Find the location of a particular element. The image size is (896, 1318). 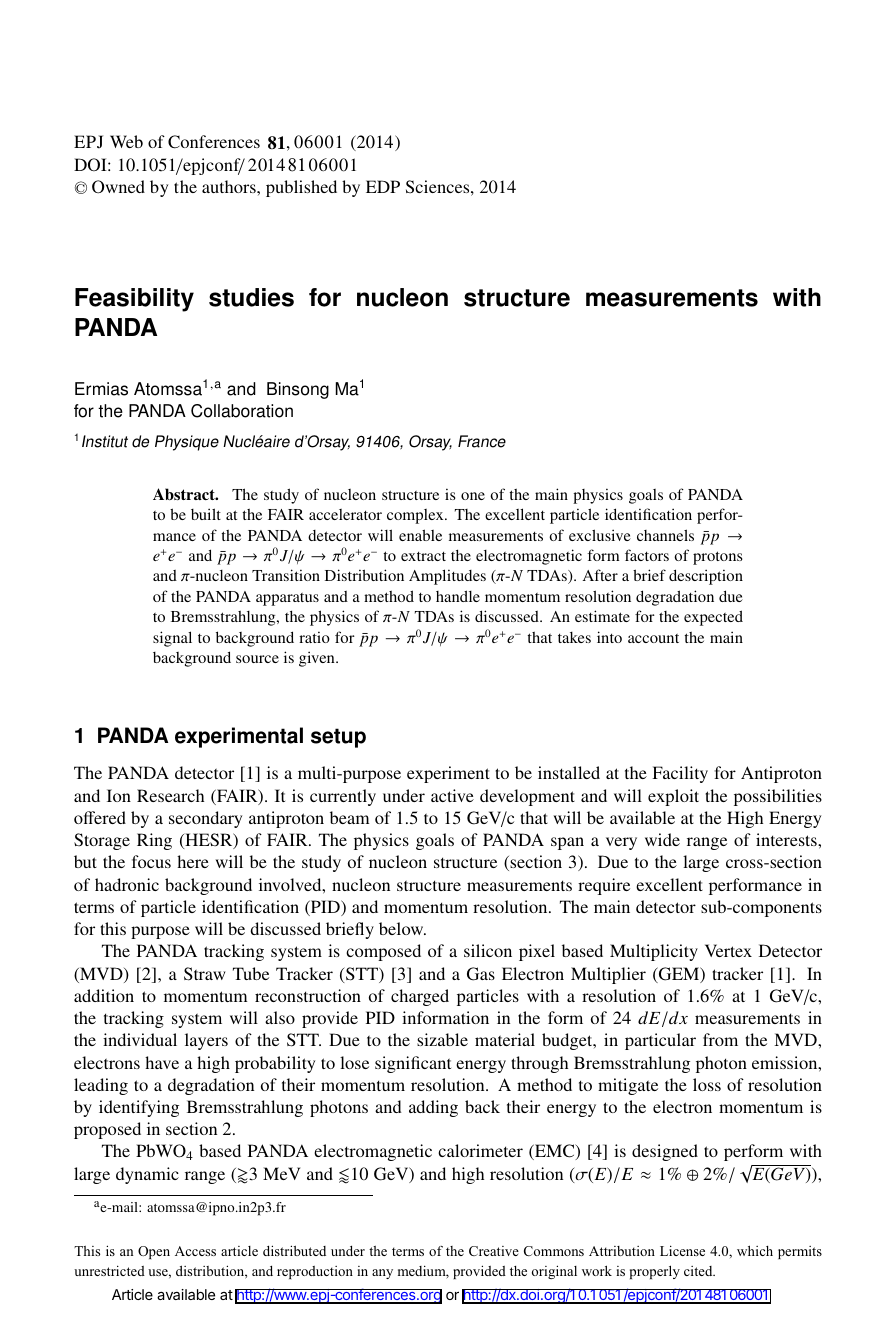

here is located at coordinates (193, 861).
